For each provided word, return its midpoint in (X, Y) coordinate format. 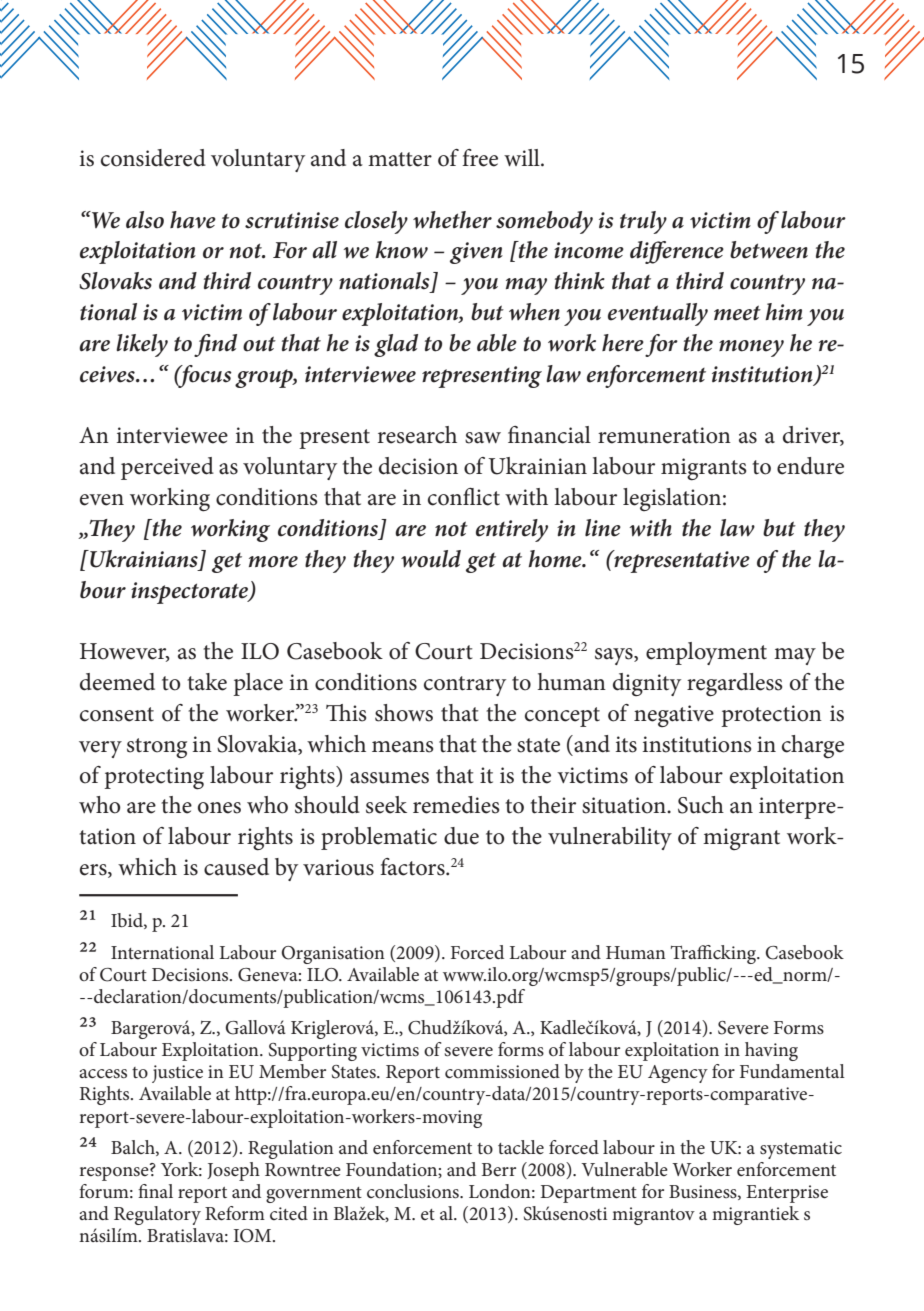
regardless (735, 685)
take (207, 682)
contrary (465, 686)
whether (452, 220)
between (769, 250)
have (193, 220)
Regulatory (157, 1215)
